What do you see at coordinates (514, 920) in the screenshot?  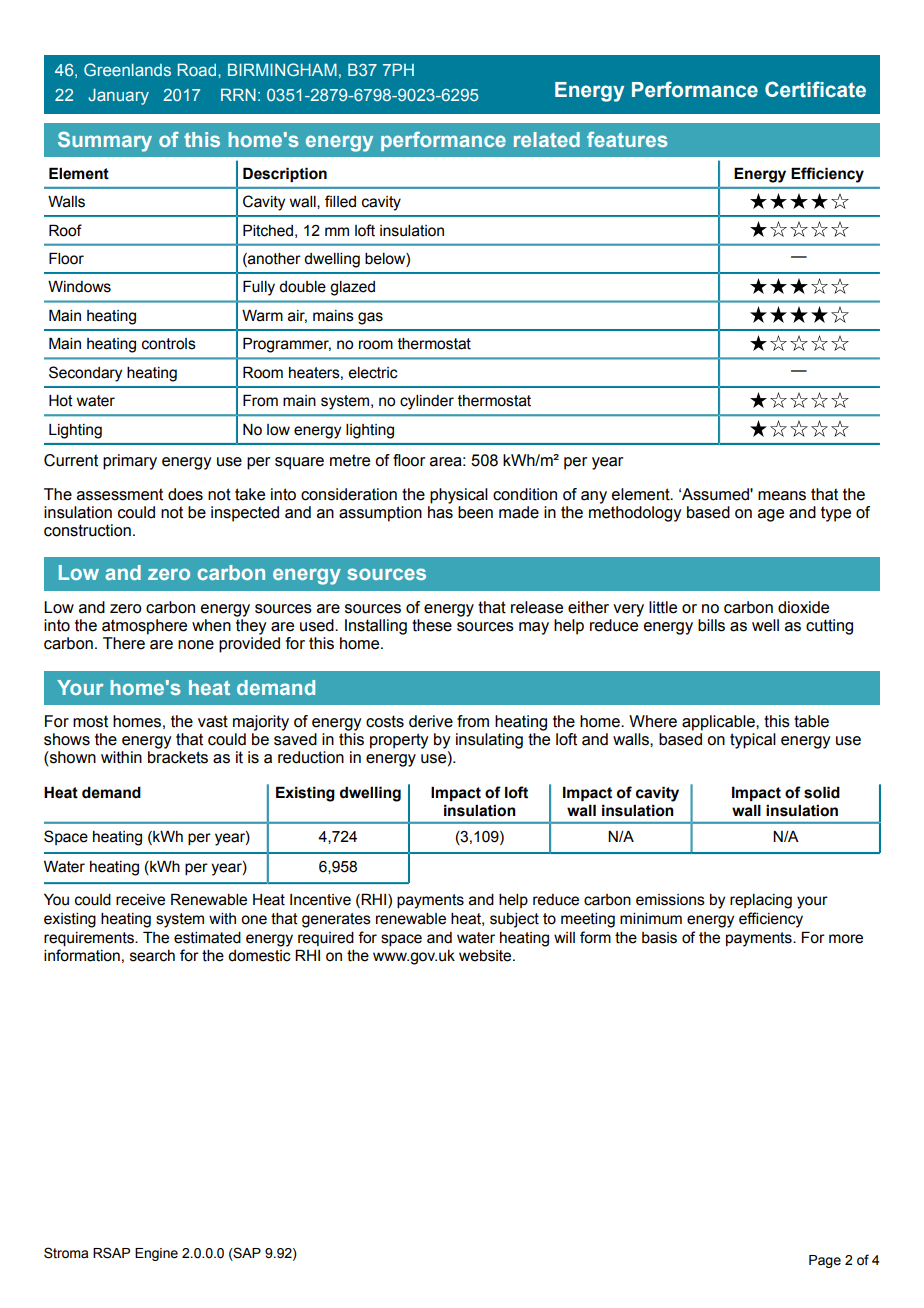 I see `subject` at bounding box center [514, 920].
